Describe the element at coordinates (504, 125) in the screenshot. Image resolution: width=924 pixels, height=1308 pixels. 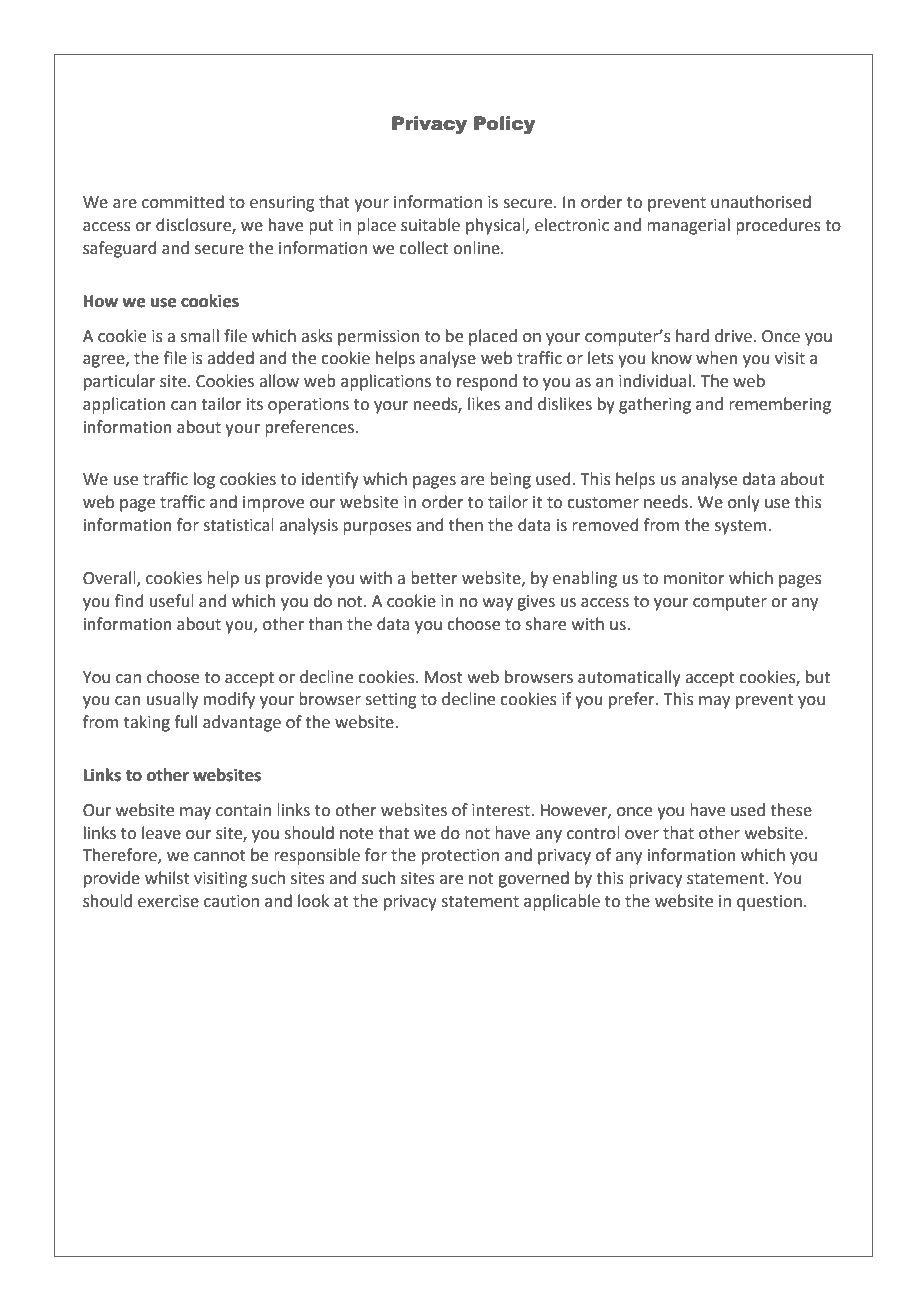
I see `Policy` at that location.
